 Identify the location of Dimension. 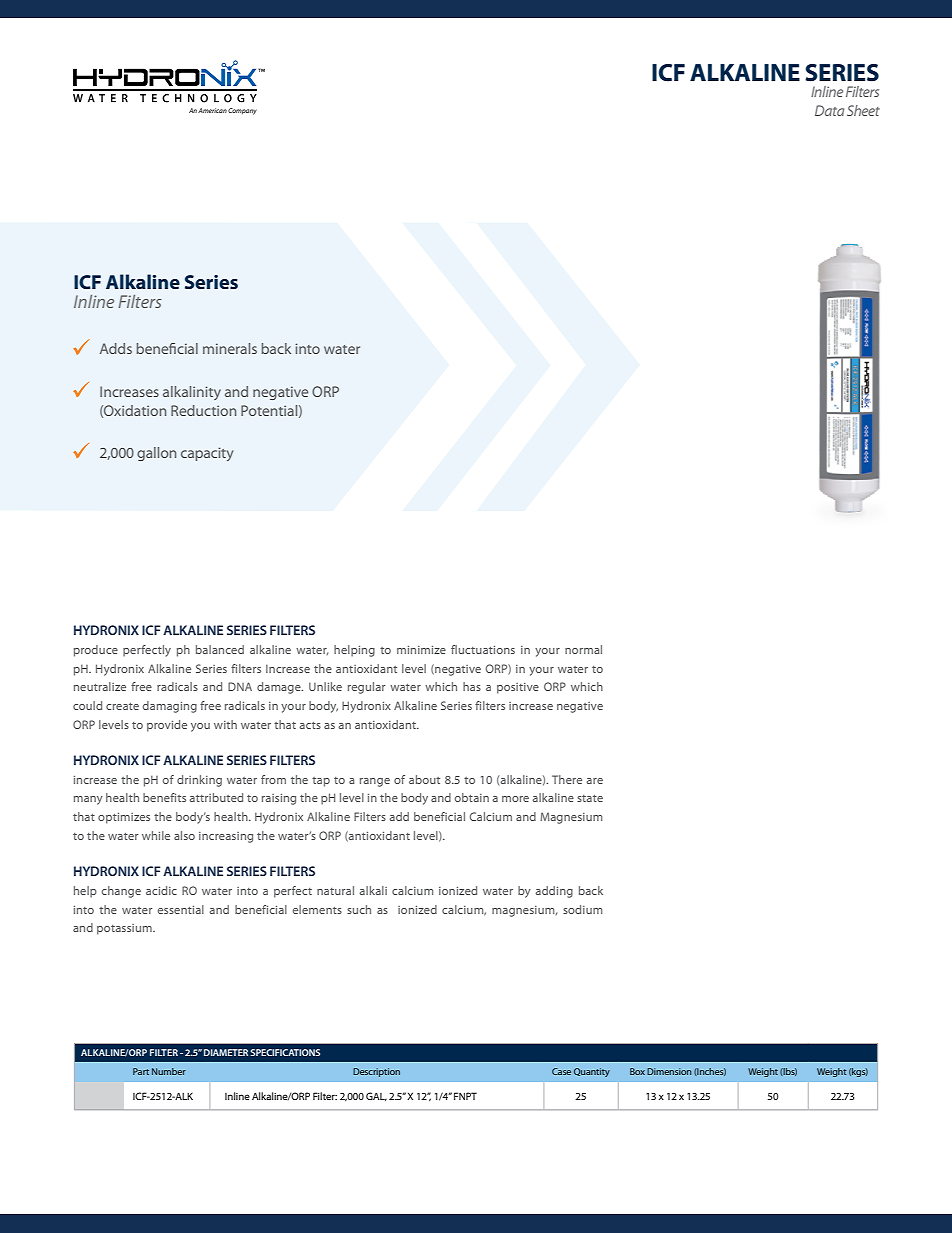
(669, 1071).
